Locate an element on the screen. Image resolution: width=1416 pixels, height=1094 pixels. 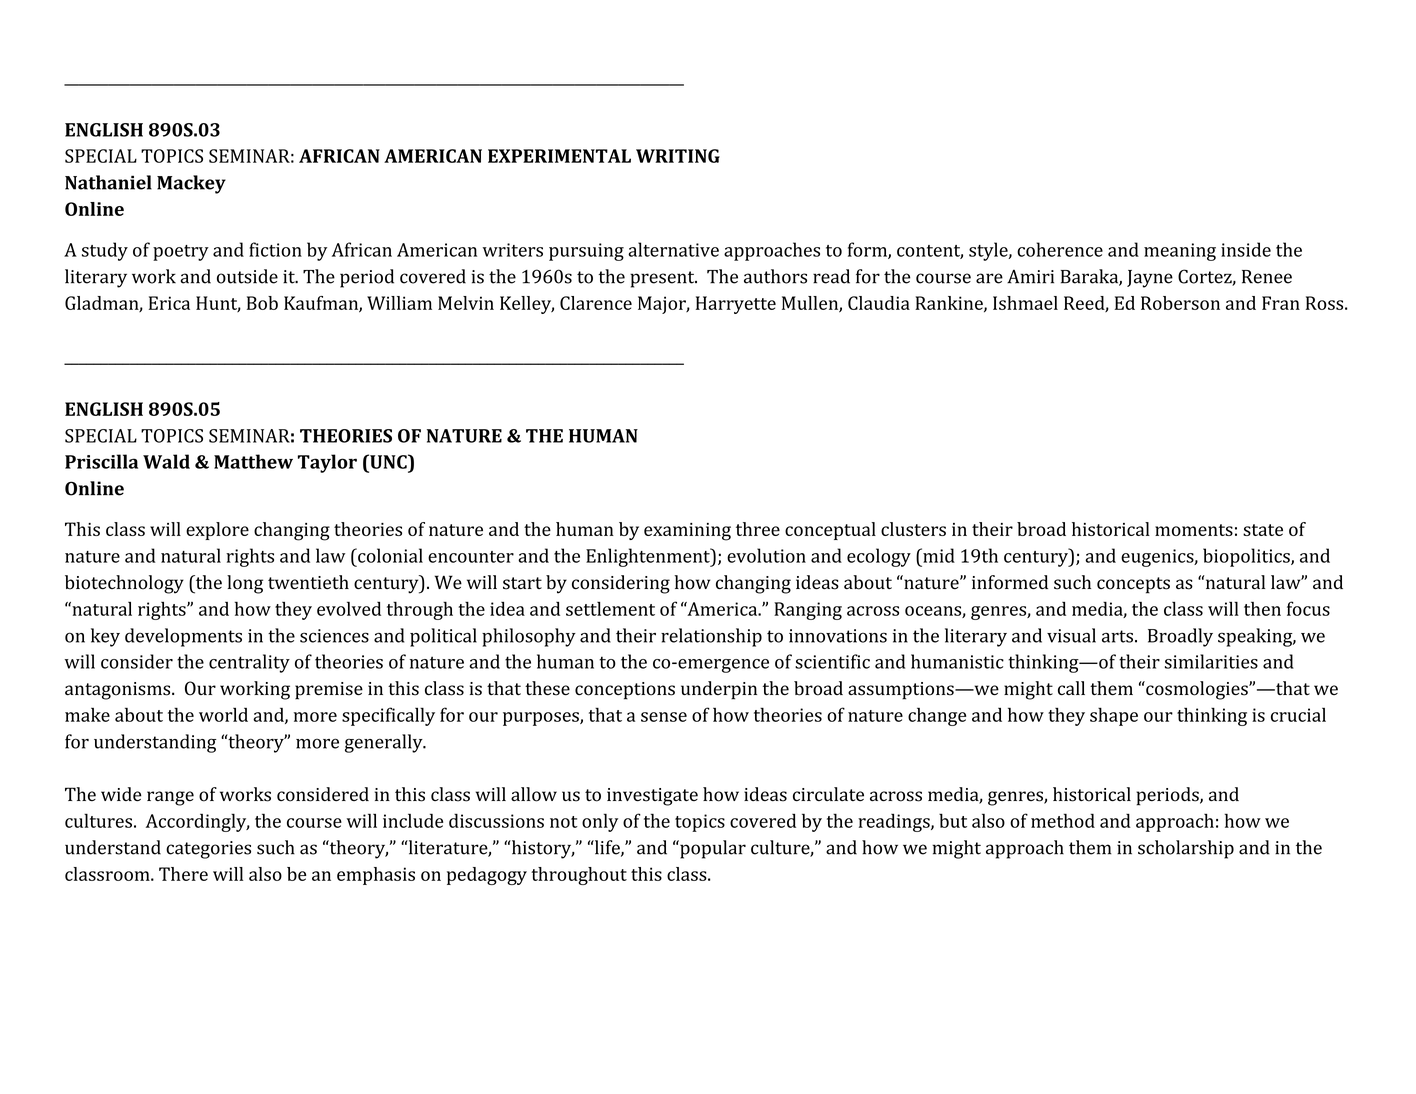
explore is located at coordinates (217, 531).
